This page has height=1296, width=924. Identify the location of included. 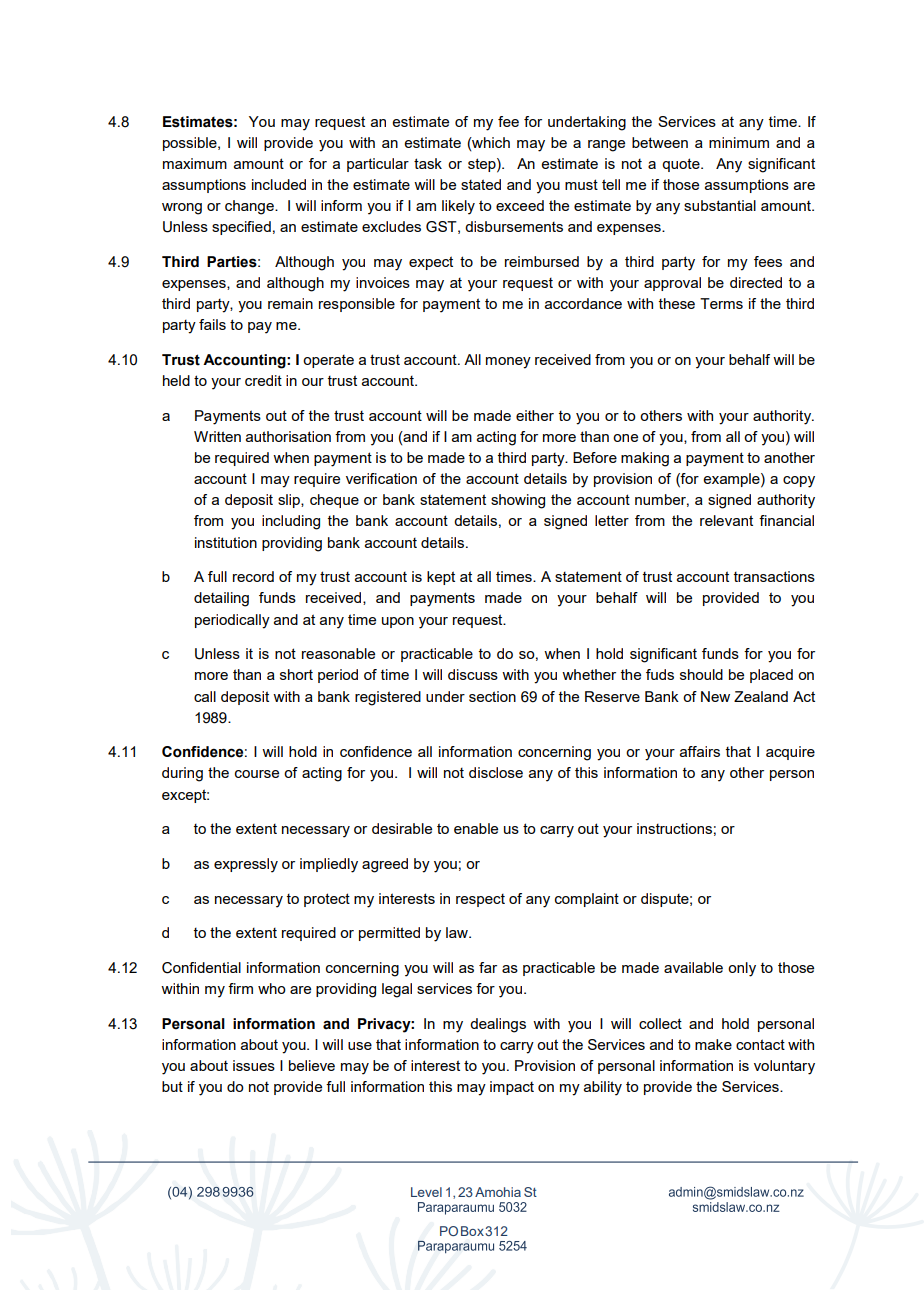
(279, 184).
